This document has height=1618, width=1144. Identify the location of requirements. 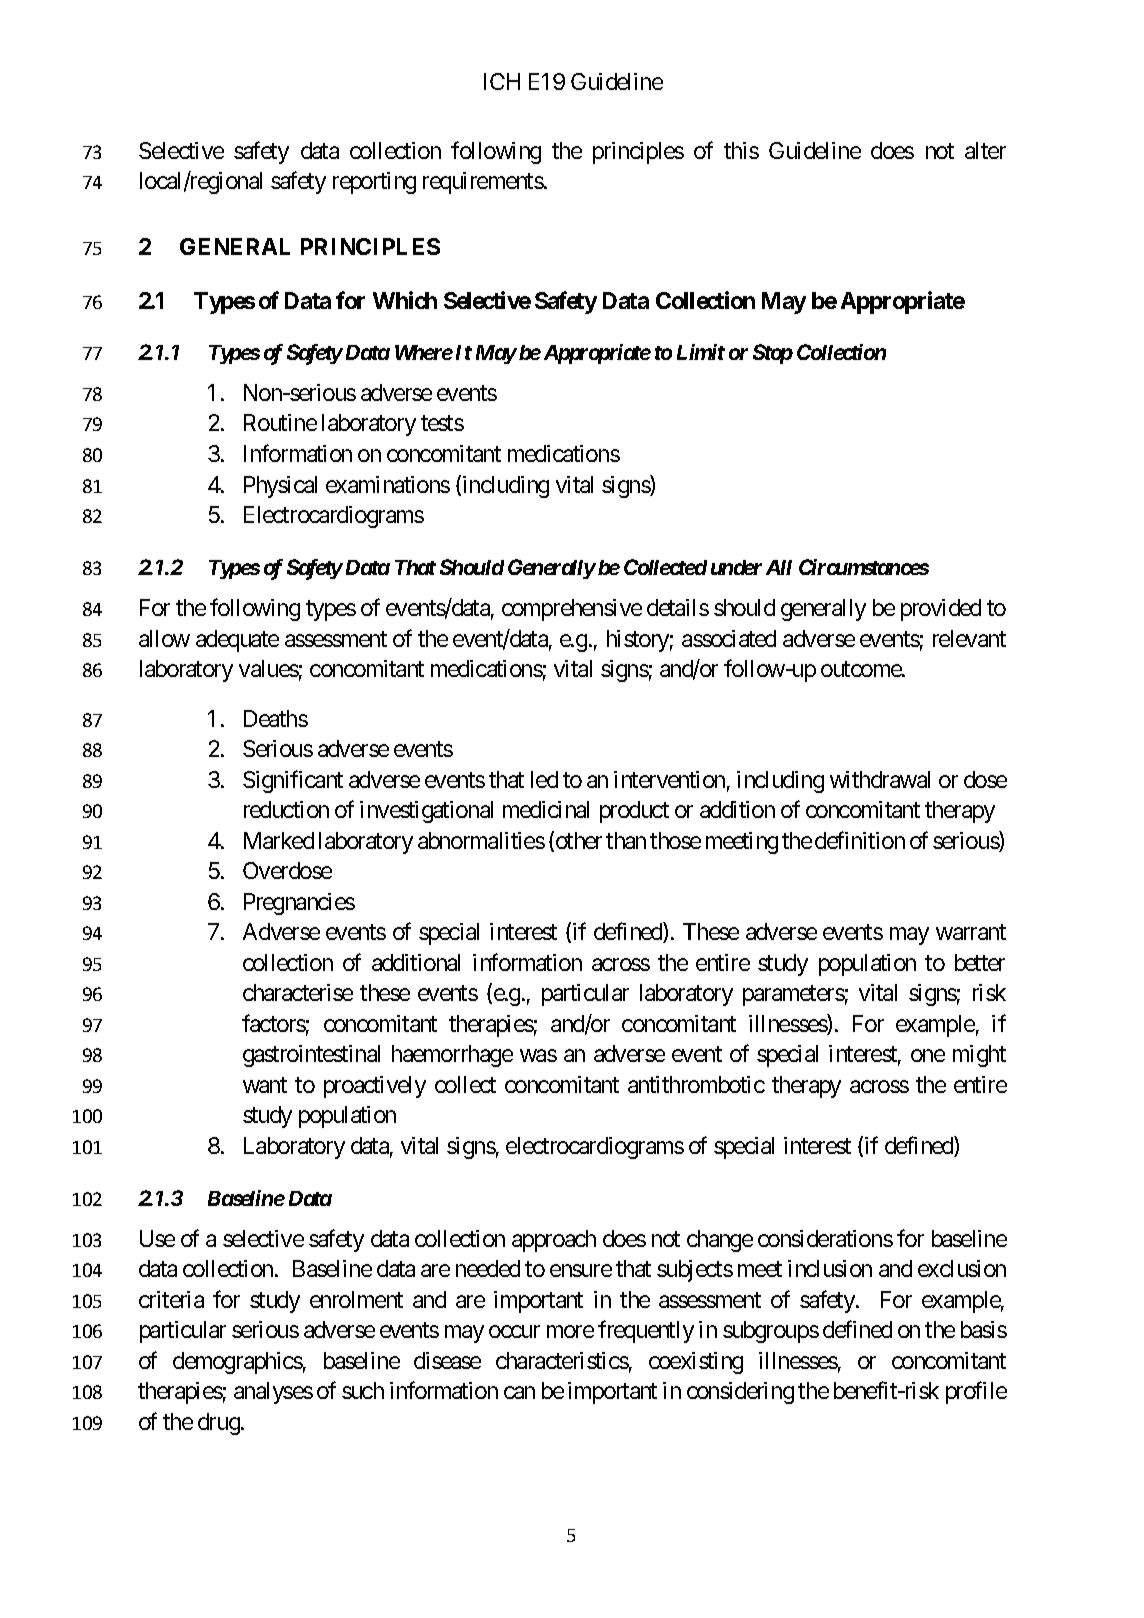
(483, 183).
